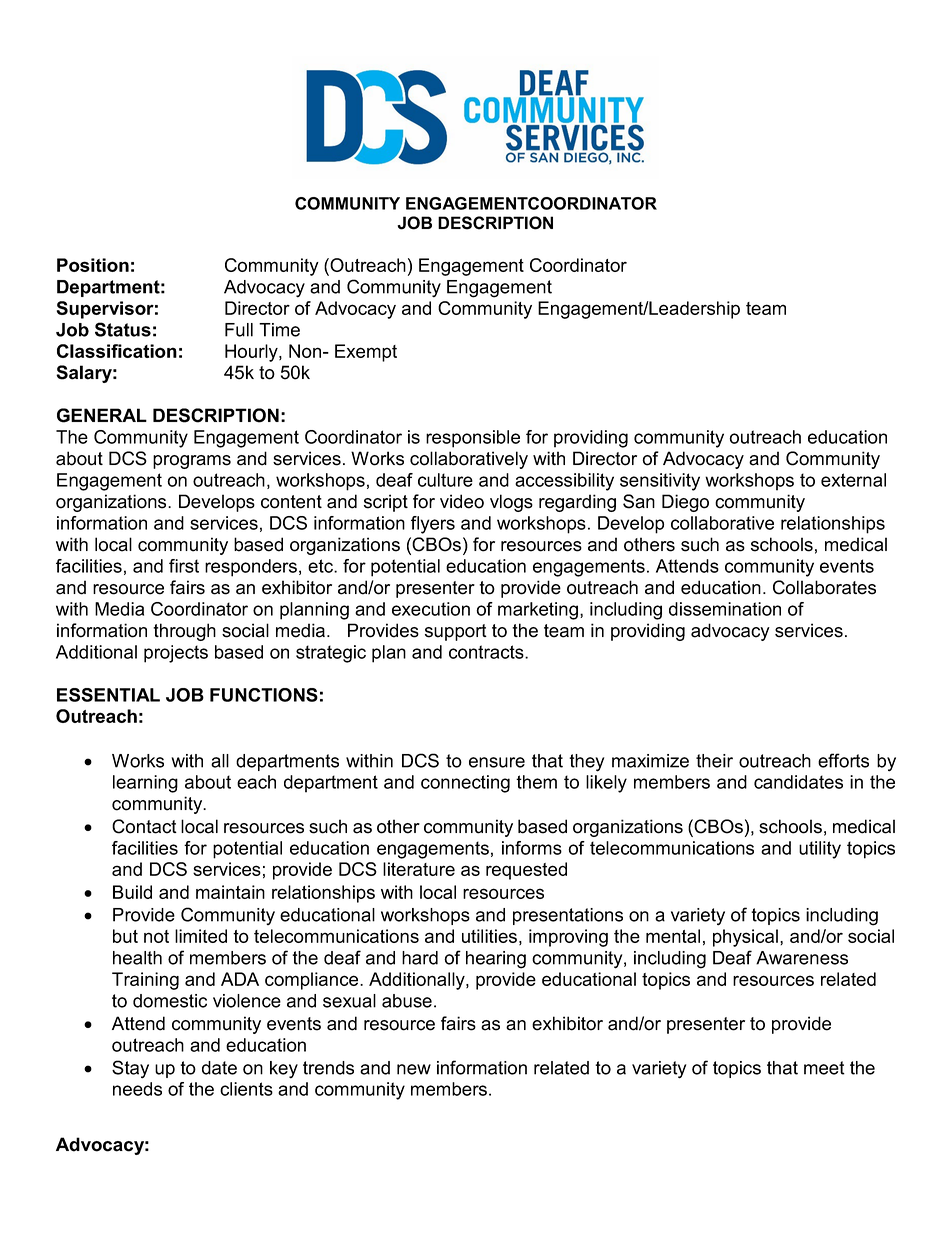 This page has width=952, height=1233. I want to click on Stay, so click(130, 1069).
